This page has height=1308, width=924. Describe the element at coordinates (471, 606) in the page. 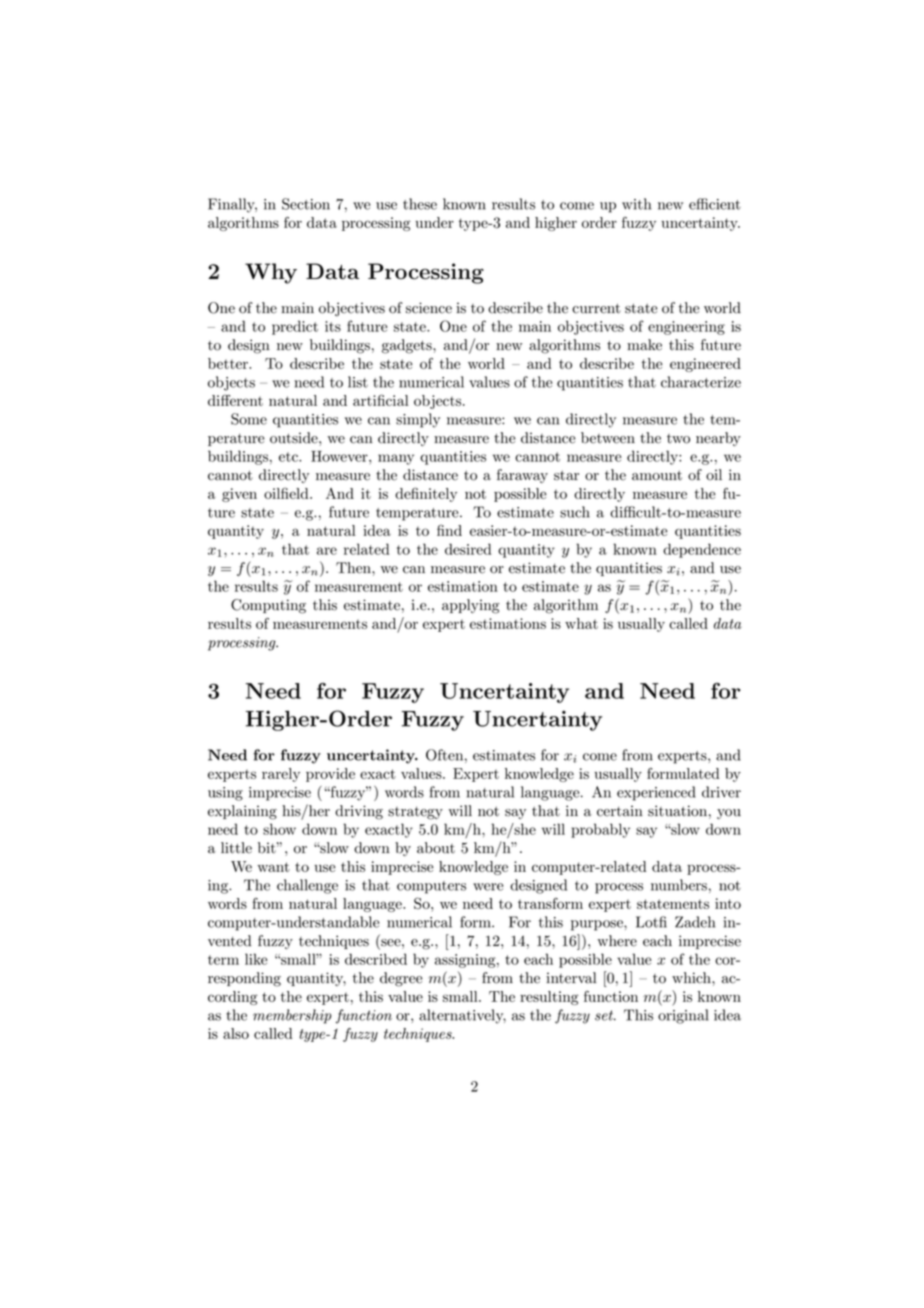

I see `applying` at that location.
